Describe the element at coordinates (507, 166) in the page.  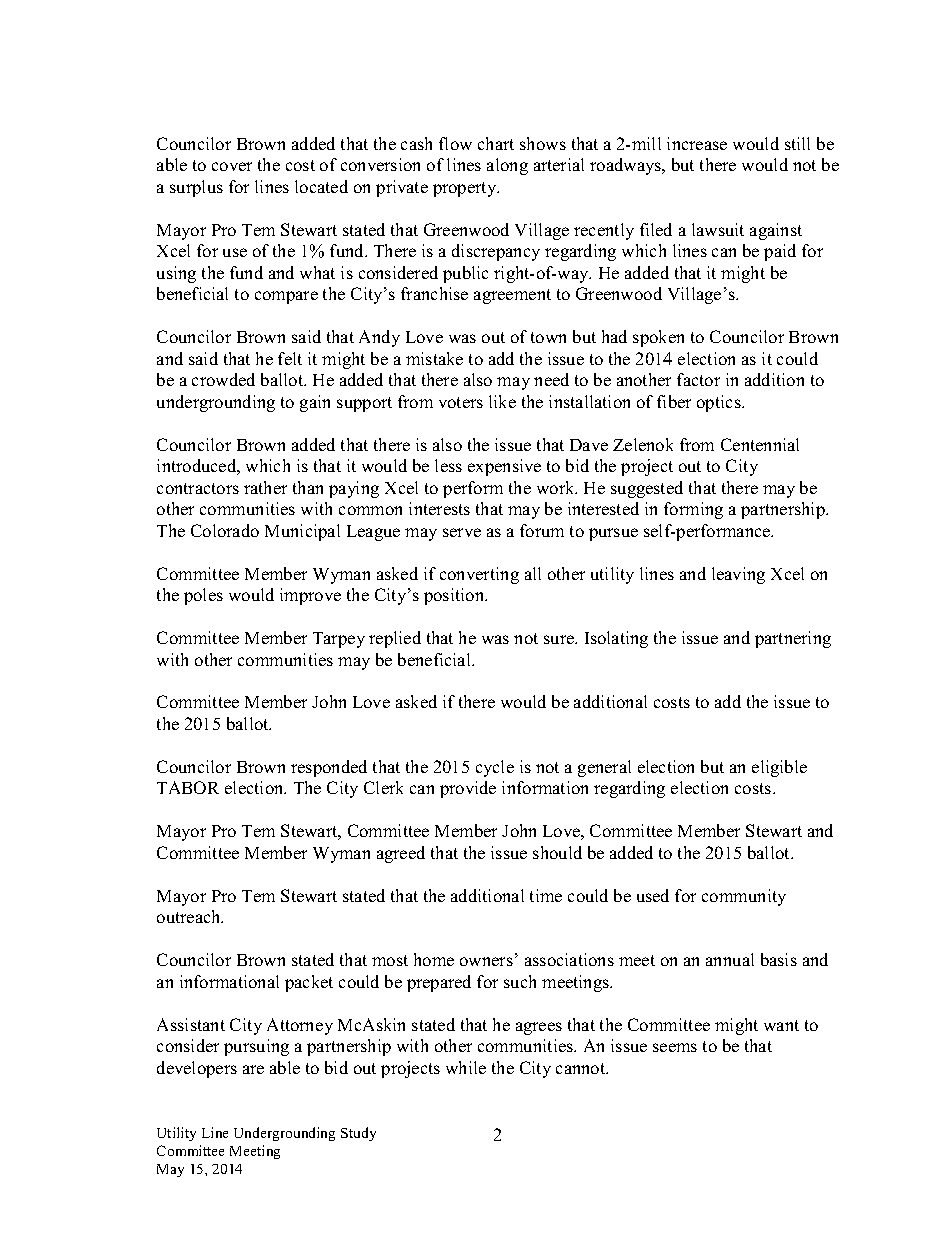
I see `along` at that location.
